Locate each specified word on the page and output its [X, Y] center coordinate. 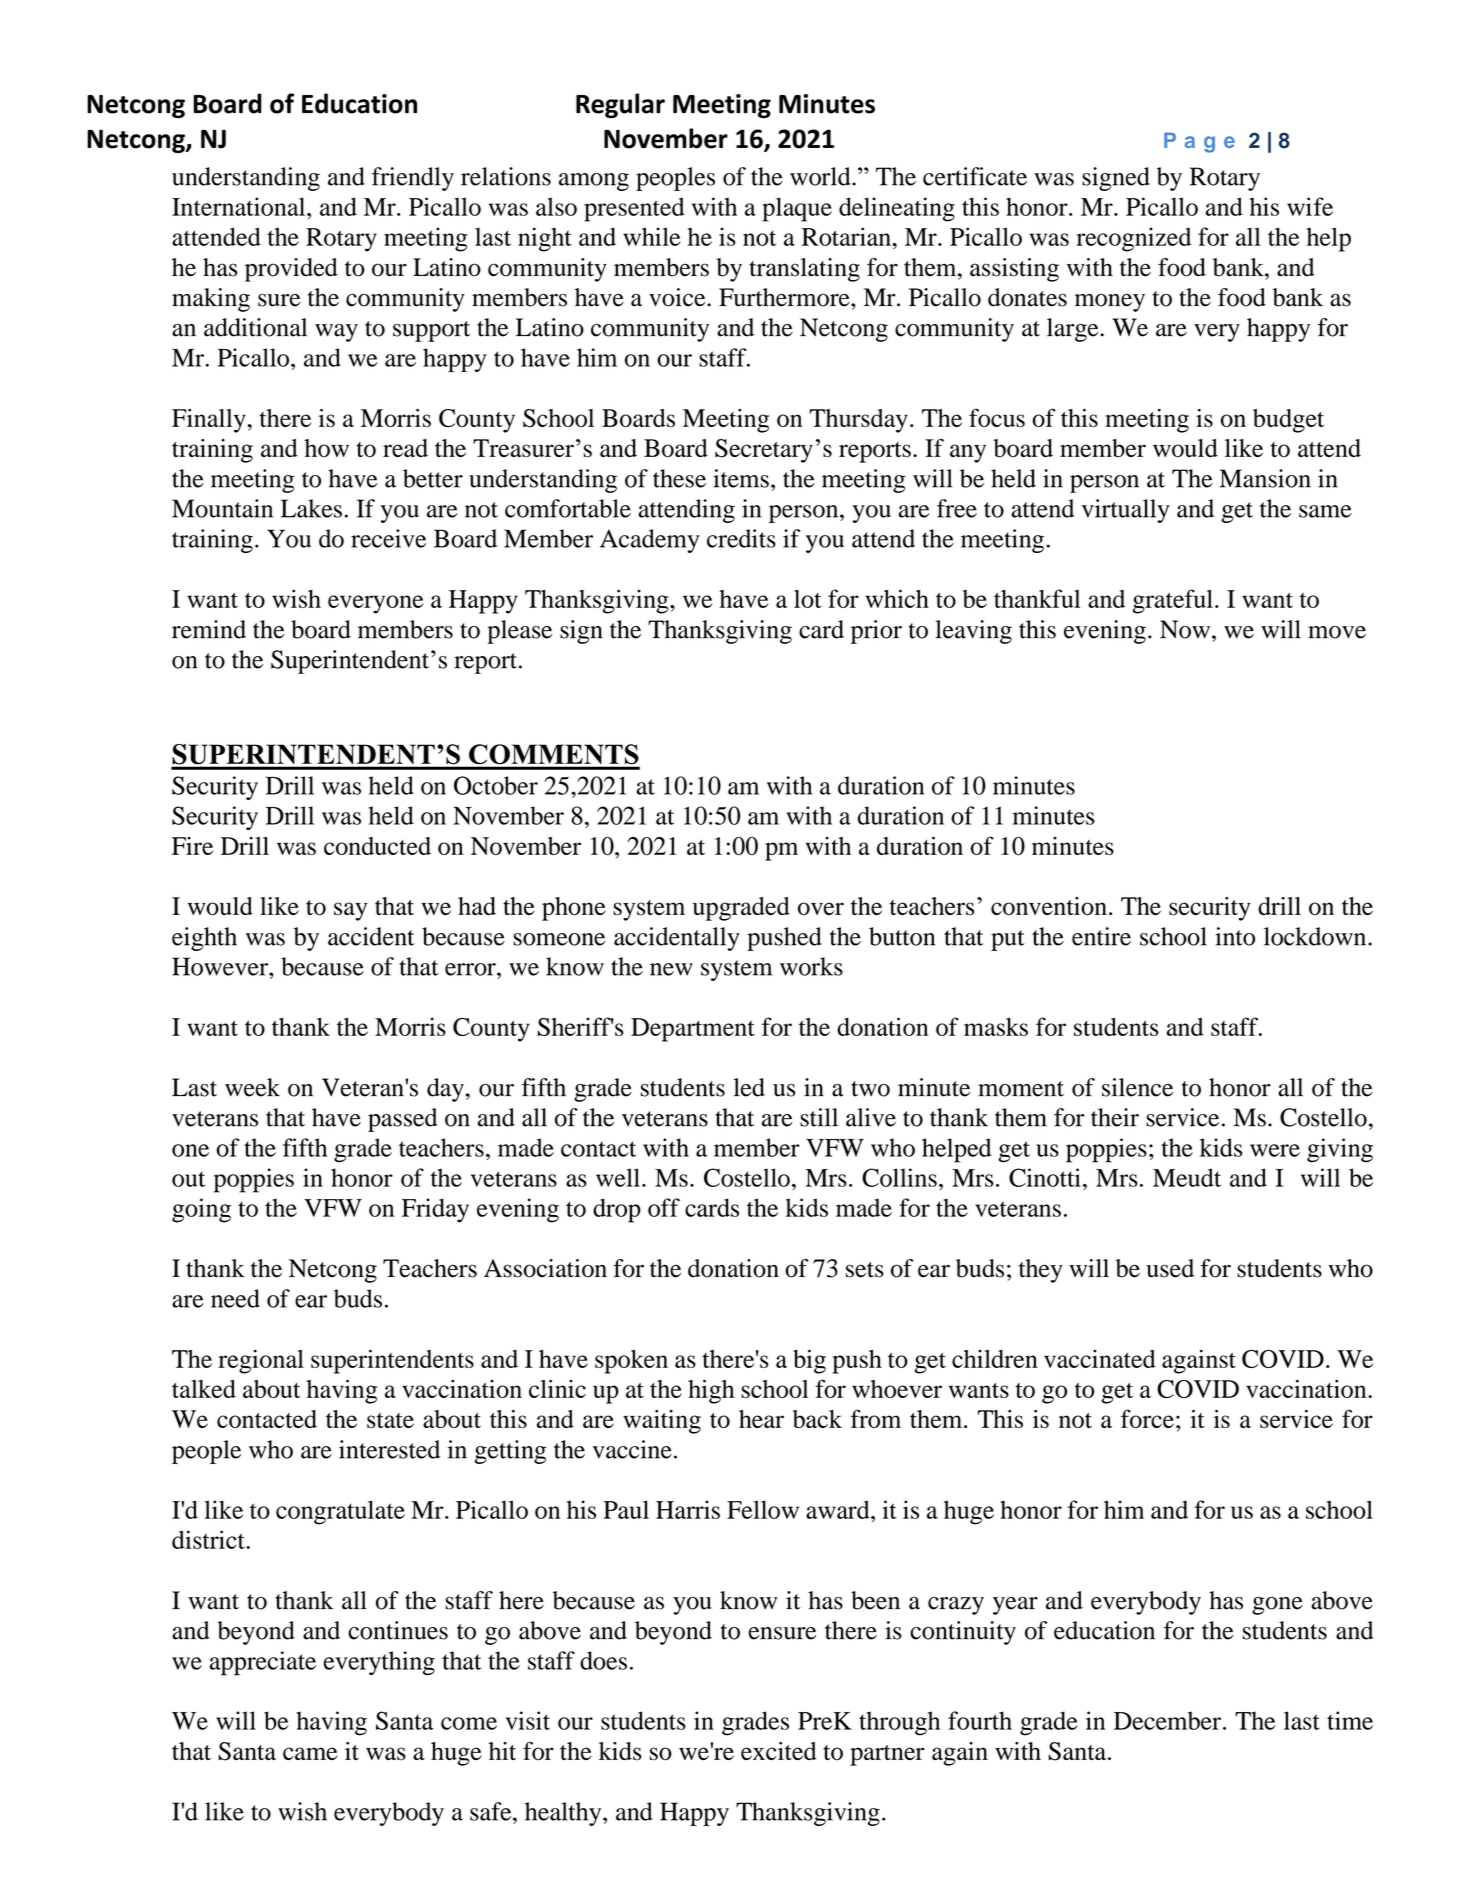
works [811, 966]
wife [1310, 206]
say [351, 911]
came [310, 1753]
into [1235, 936]
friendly [413, 179]
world [821, 176]
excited [779, 1751]
